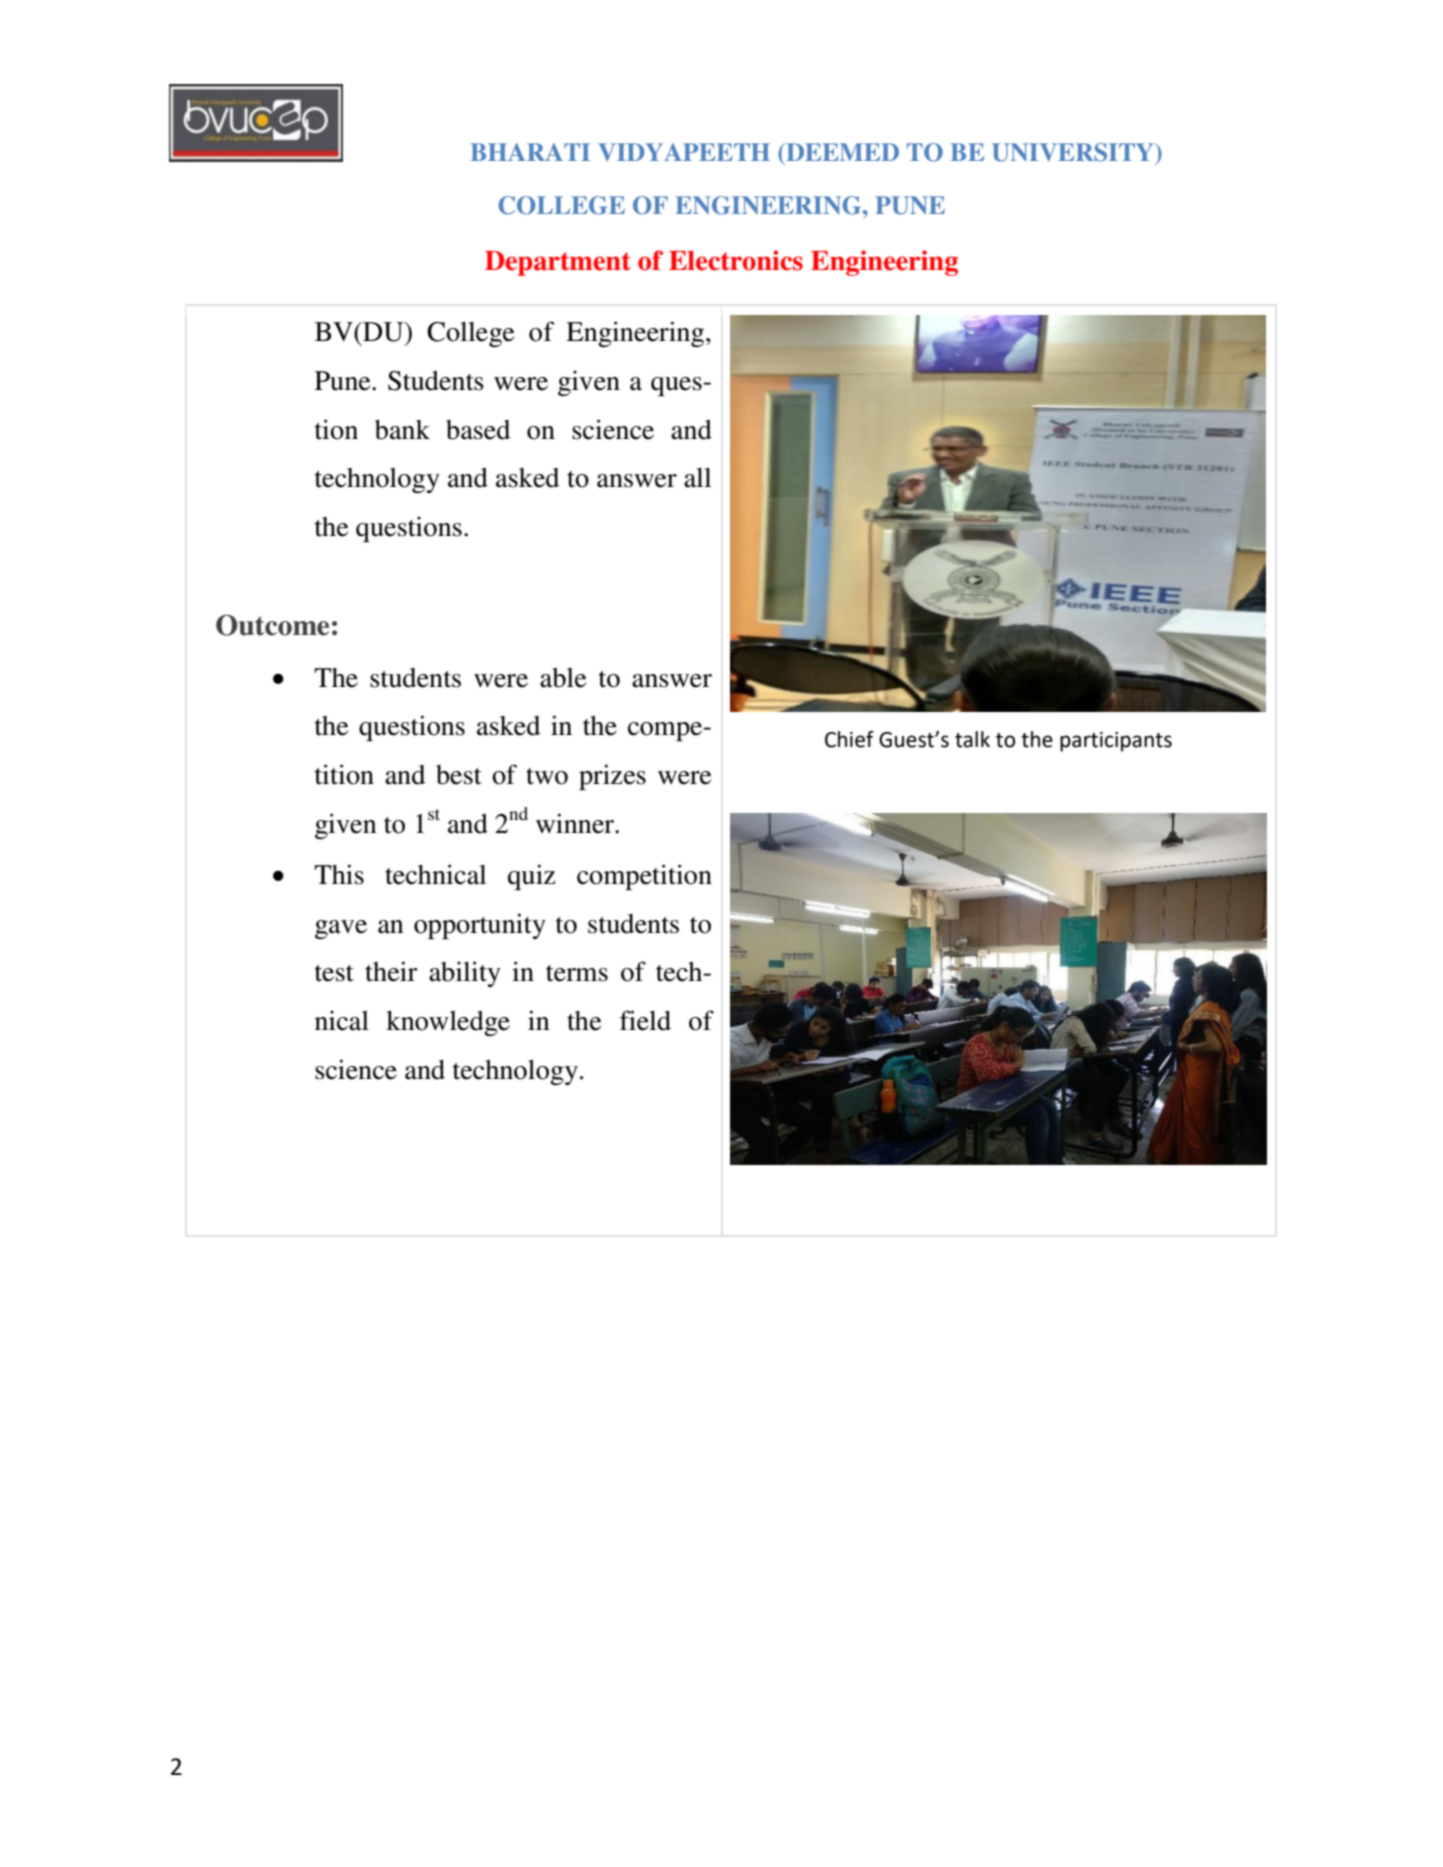 This screenshot has width=1443, height=1867. Describe the element at coordinates (697, 478) in the screenshot. I see `all` at that location.
